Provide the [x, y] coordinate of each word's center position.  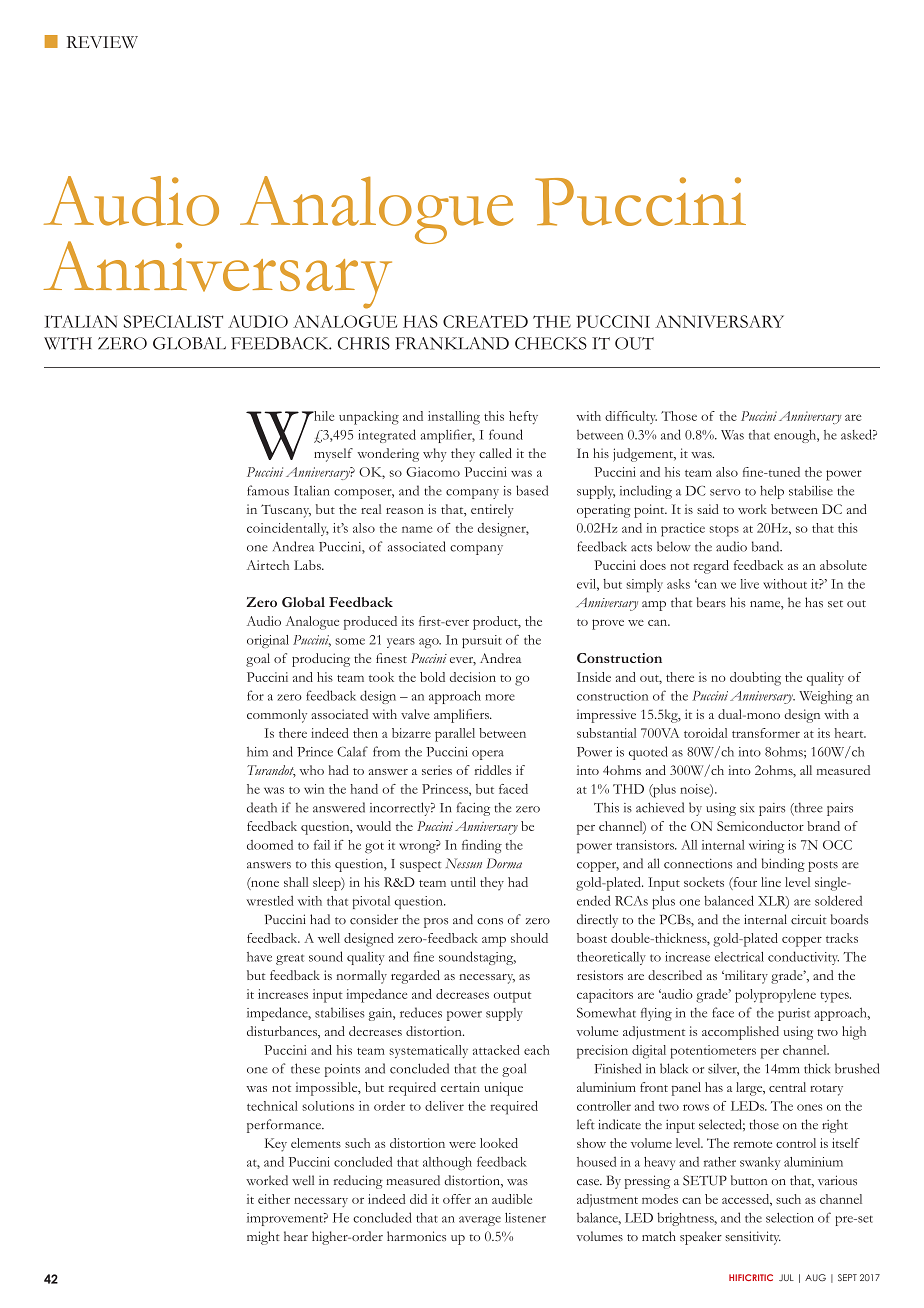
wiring [767, 847]
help [772, 492]
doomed [270, 845]
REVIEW [102, 42]
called [495, 453]
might [263, 1238]
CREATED [485, 321]
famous [268, 490]
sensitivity [753, 1238]
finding [482, 846]
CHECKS [551, 343]
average [480, 1221]
